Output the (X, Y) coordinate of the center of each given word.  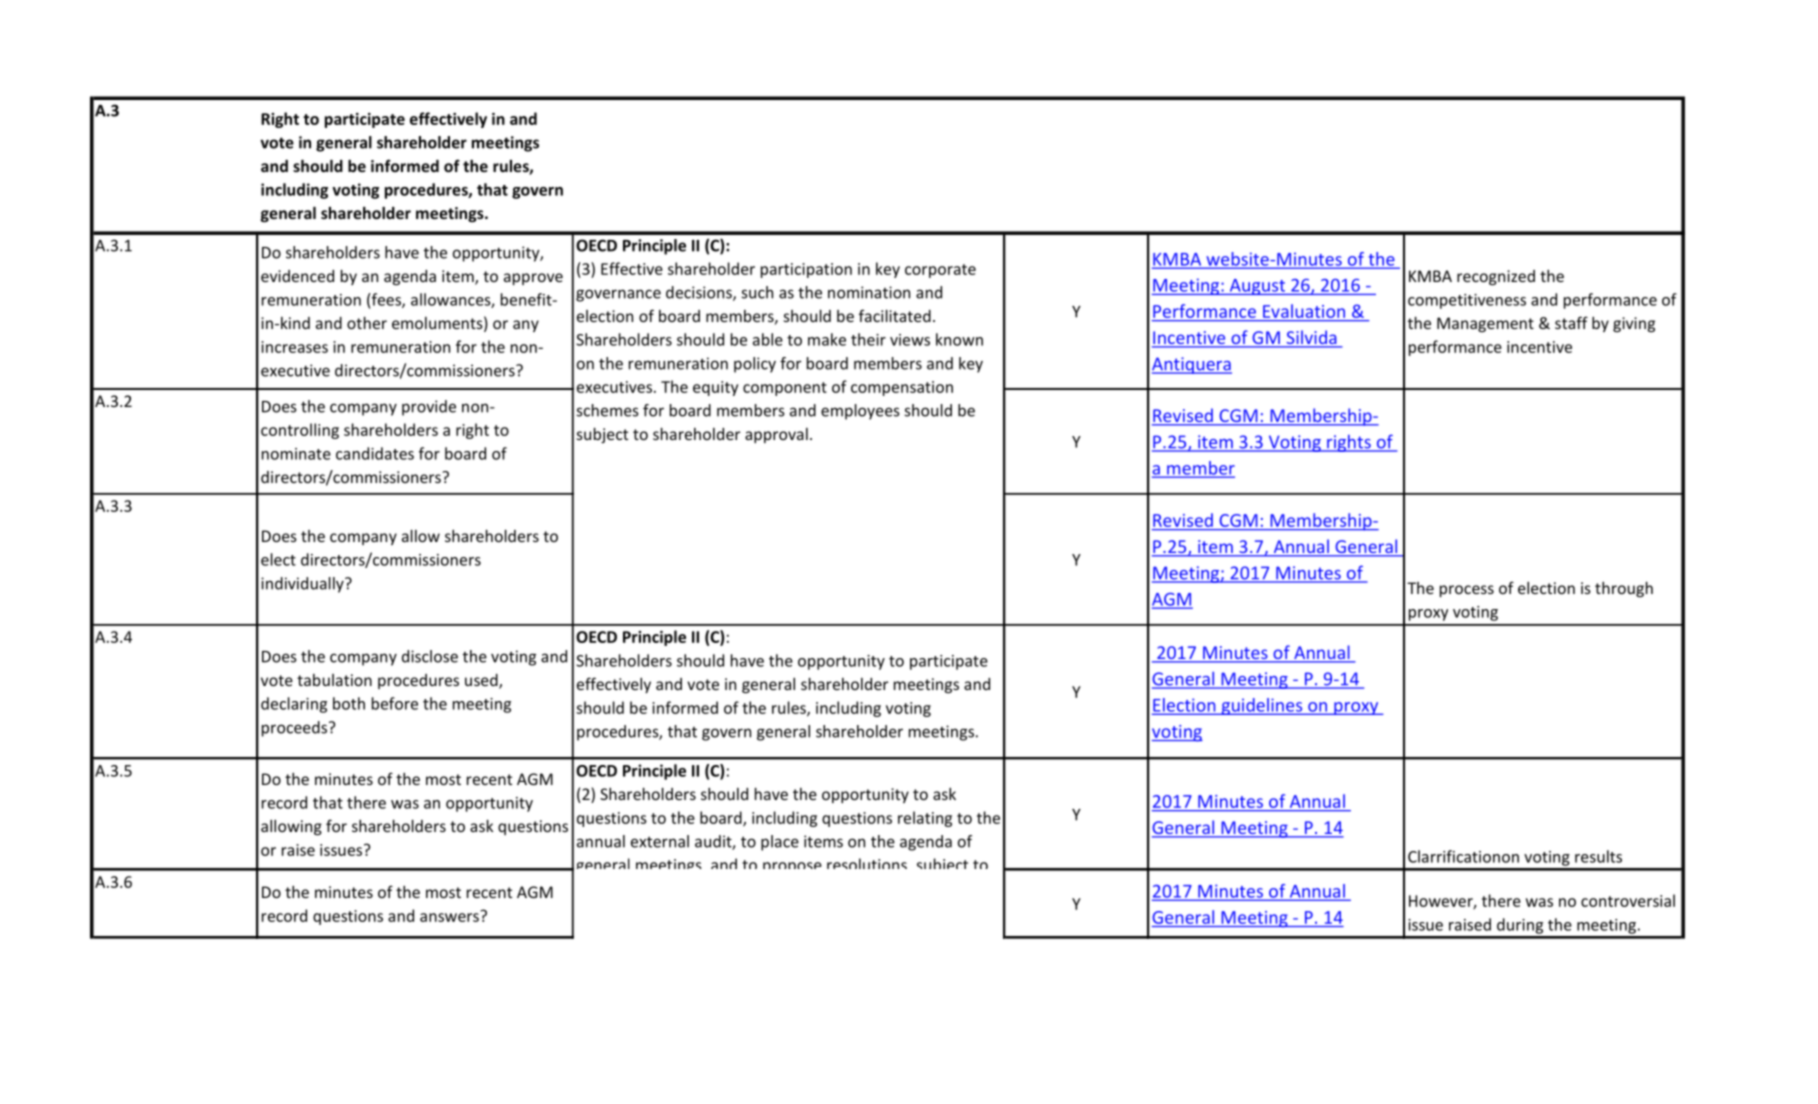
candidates (375, 453)
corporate (940, 271)
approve (533, 279)
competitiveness (1467, 301)
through (1624, 589)
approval (776, 435)
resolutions (867, 863)
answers (449, 917)
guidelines (1262, 706)
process (1467, 591)
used (482, 681)
